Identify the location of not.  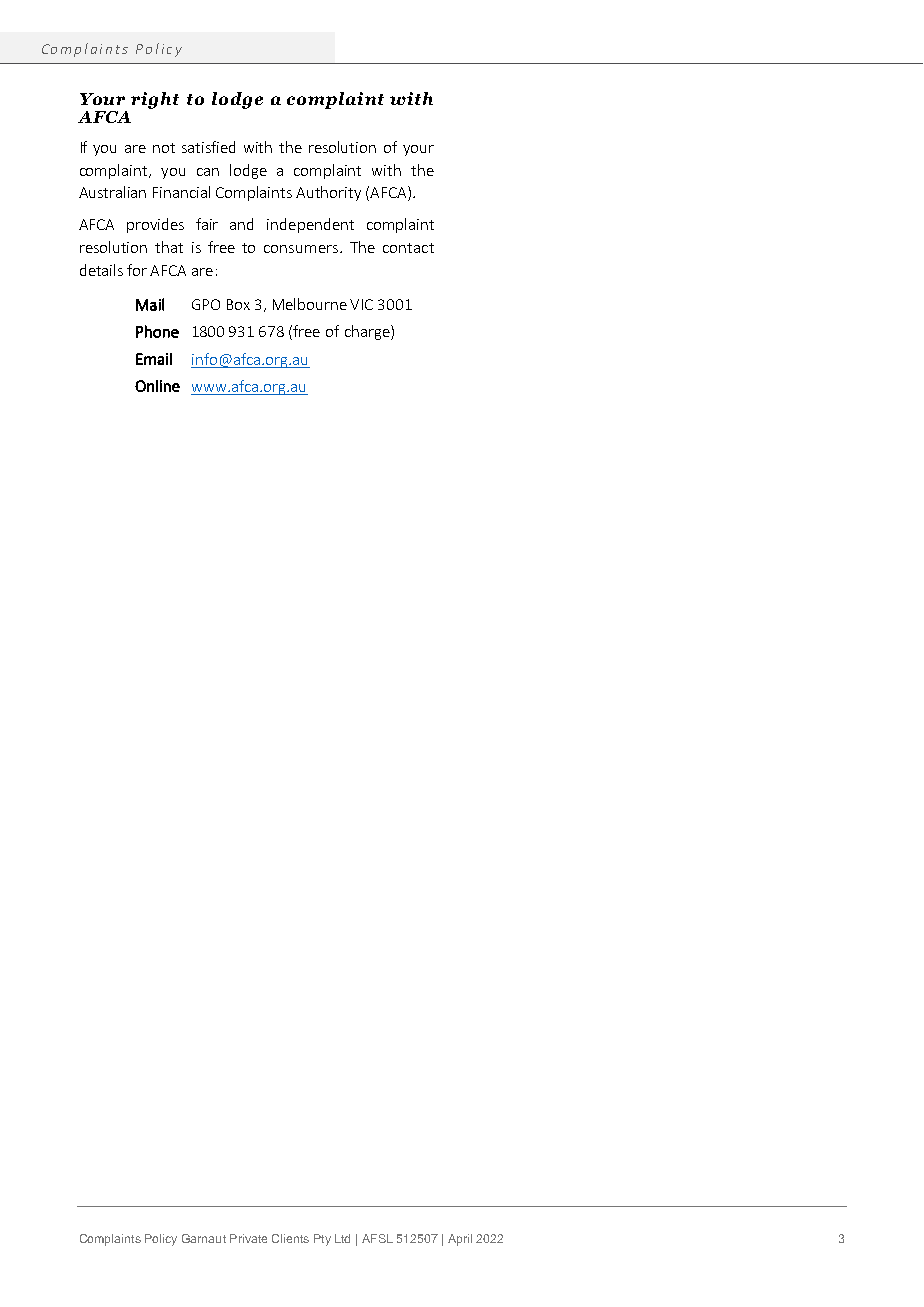
(164, 148).
